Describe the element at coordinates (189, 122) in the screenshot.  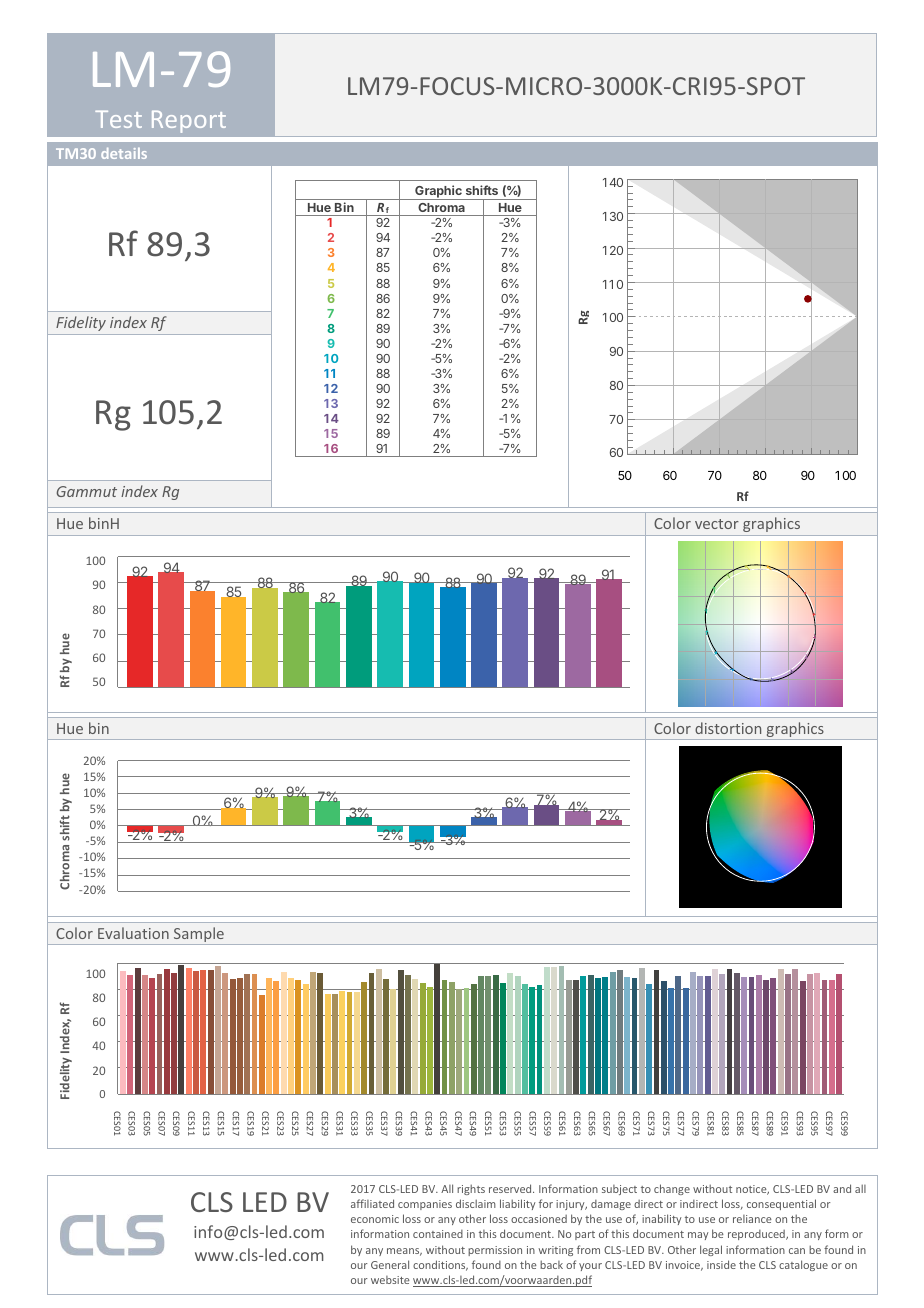
I see `Report` at that location.
